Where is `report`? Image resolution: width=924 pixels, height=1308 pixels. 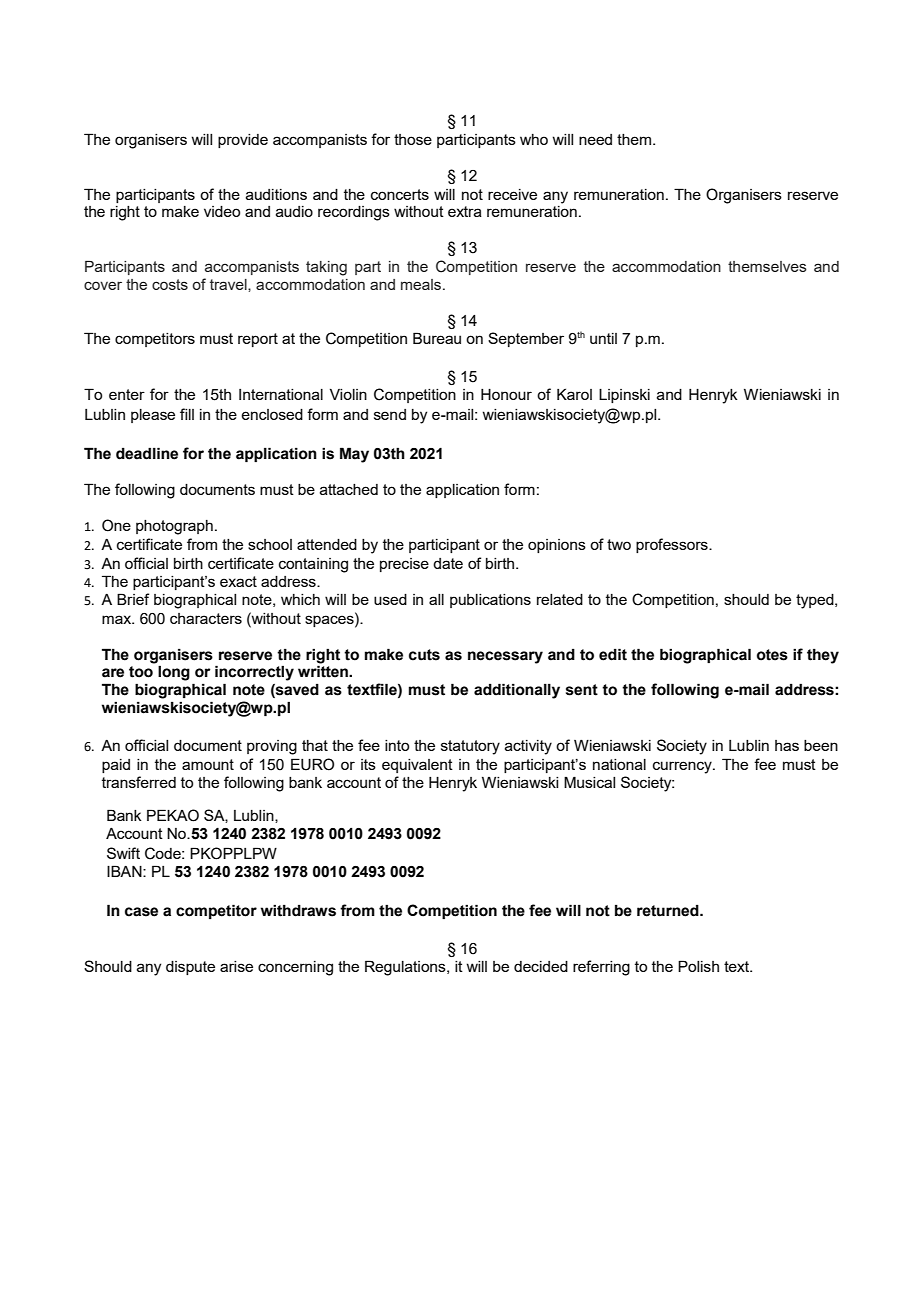 report is located at coordinates (258, 340).
